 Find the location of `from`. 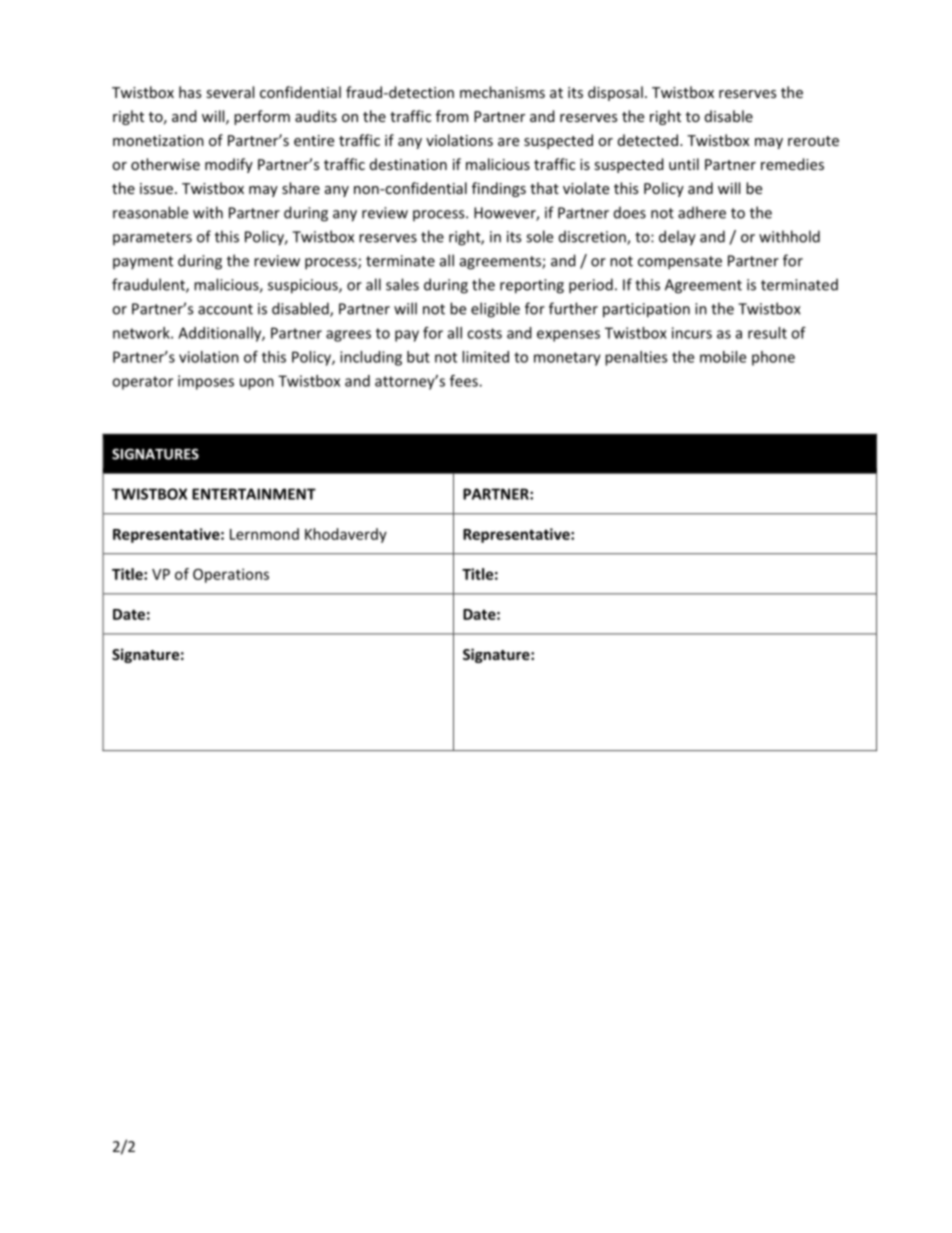

from is located at coordinates (452, 116).
